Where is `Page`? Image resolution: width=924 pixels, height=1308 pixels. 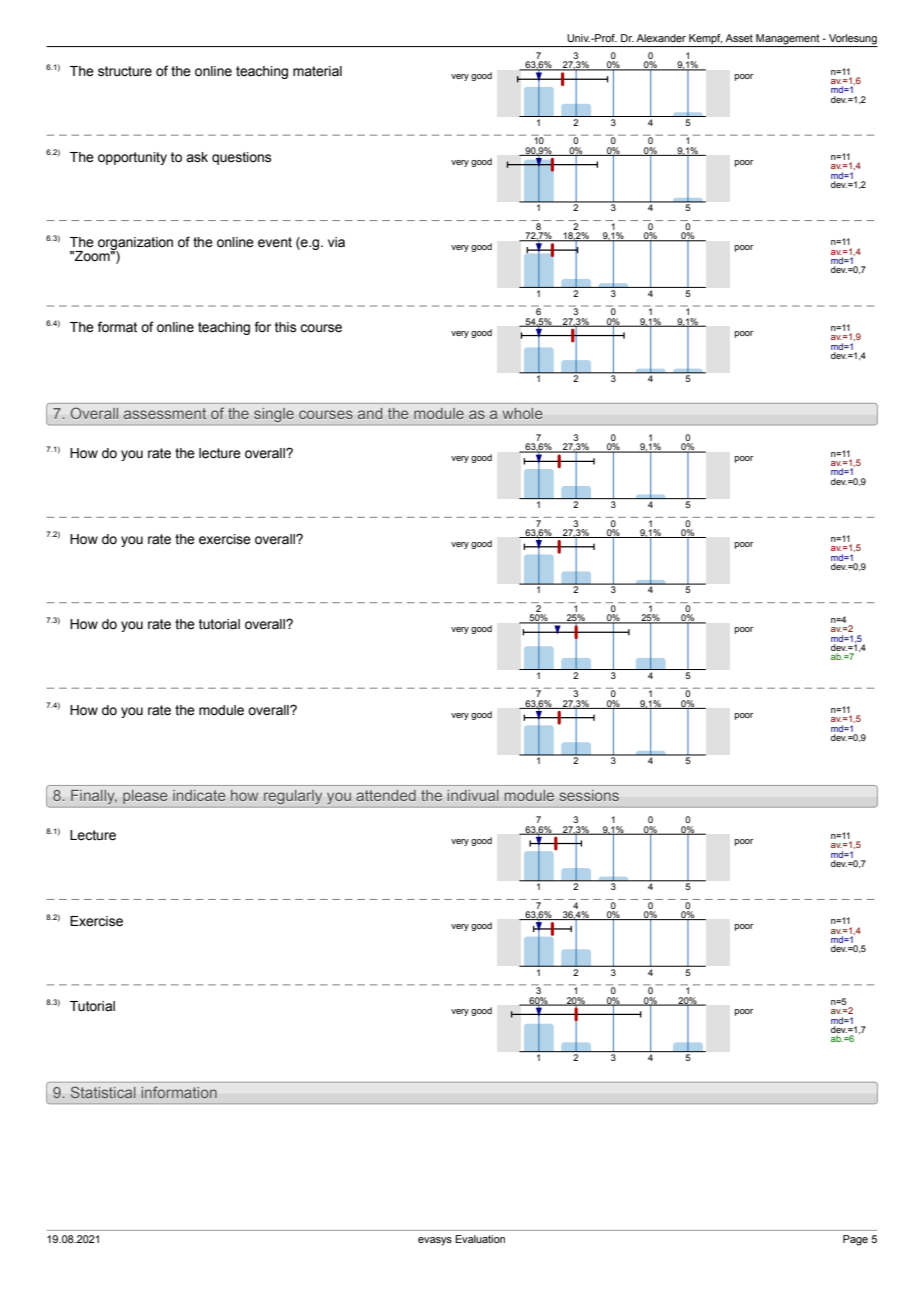
Page is located at coordinates (855, 1240).
